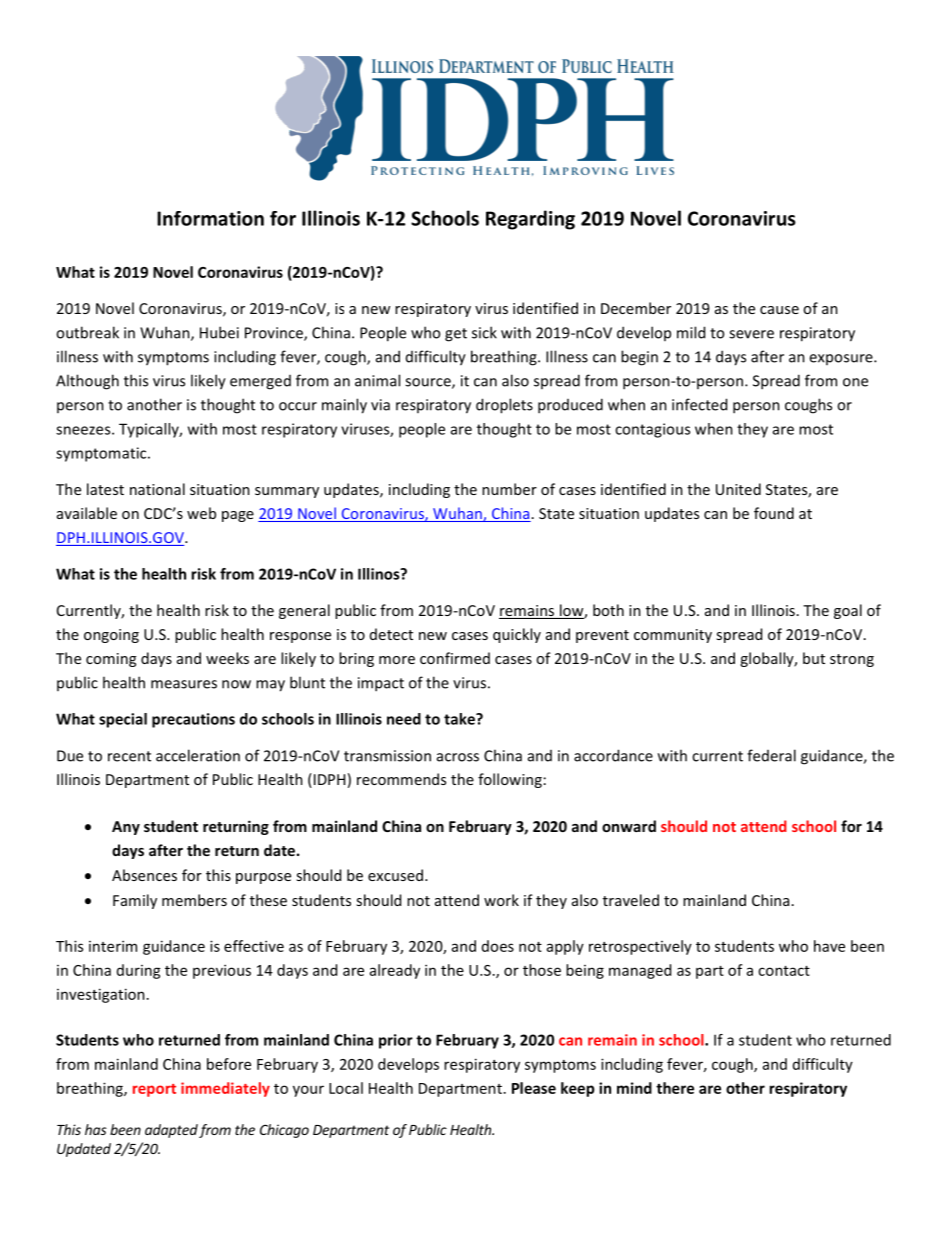 The width and height of the page is (952, 1233). I want to click on but, so click(814, 658).
